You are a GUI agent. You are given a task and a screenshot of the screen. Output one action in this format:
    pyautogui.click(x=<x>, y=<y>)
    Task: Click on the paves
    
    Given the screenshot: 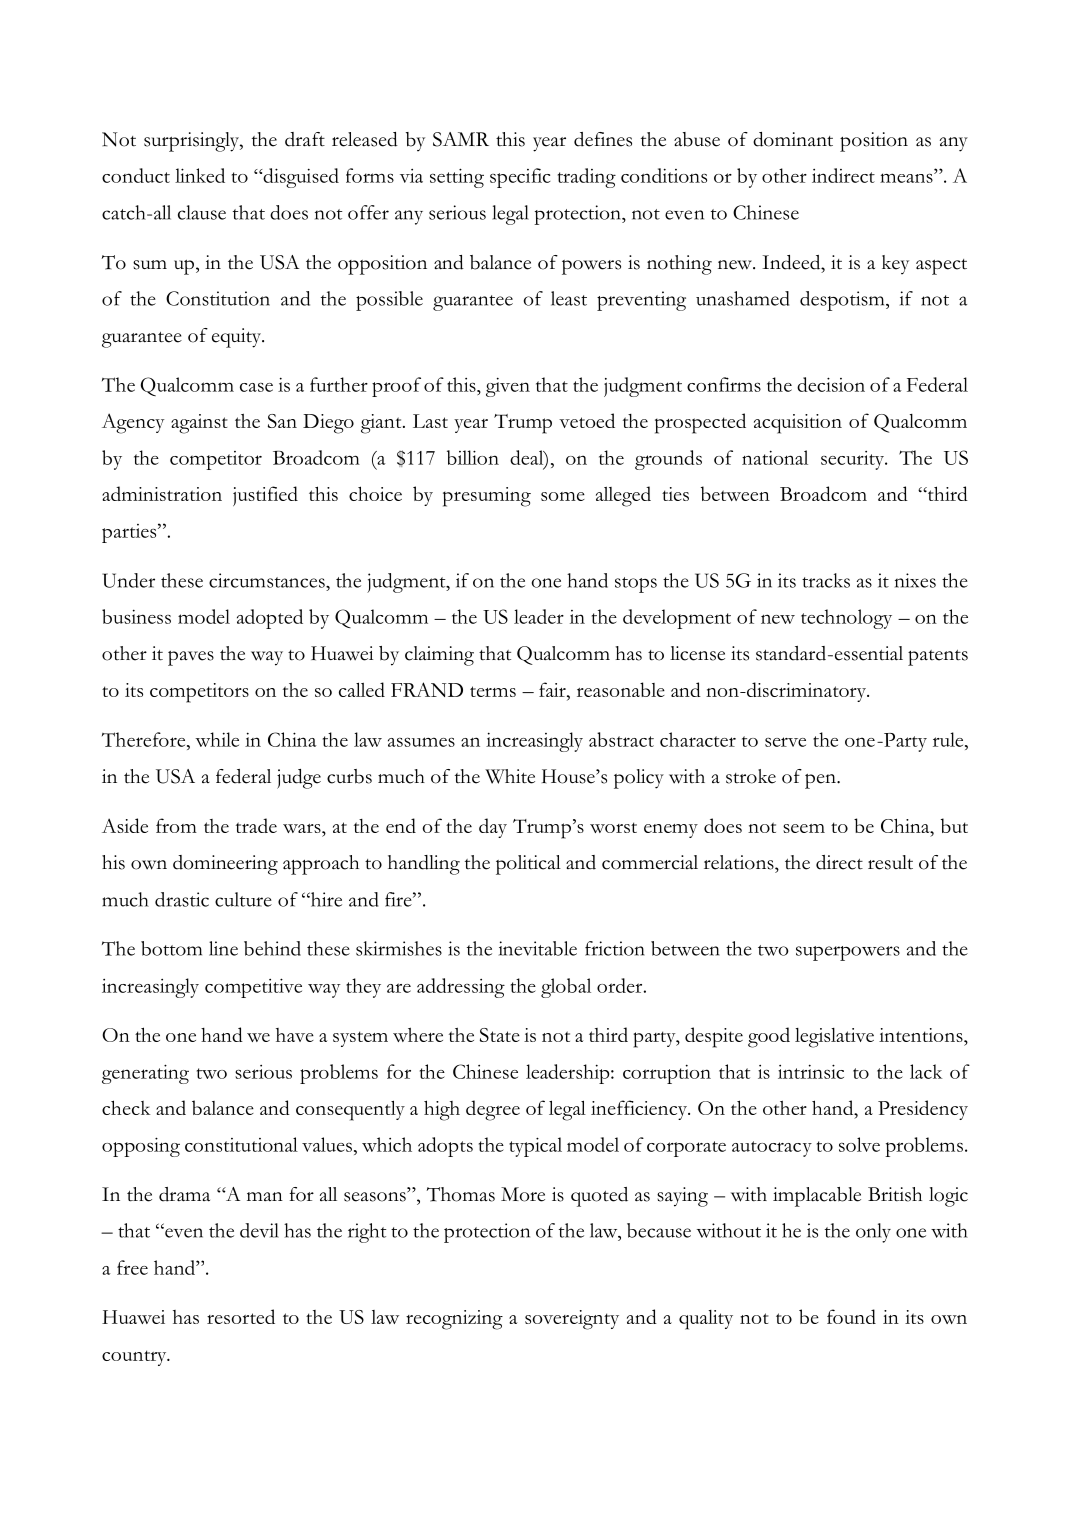 What is the action you would take?
    pyautogui.click(x=191, y=658)
